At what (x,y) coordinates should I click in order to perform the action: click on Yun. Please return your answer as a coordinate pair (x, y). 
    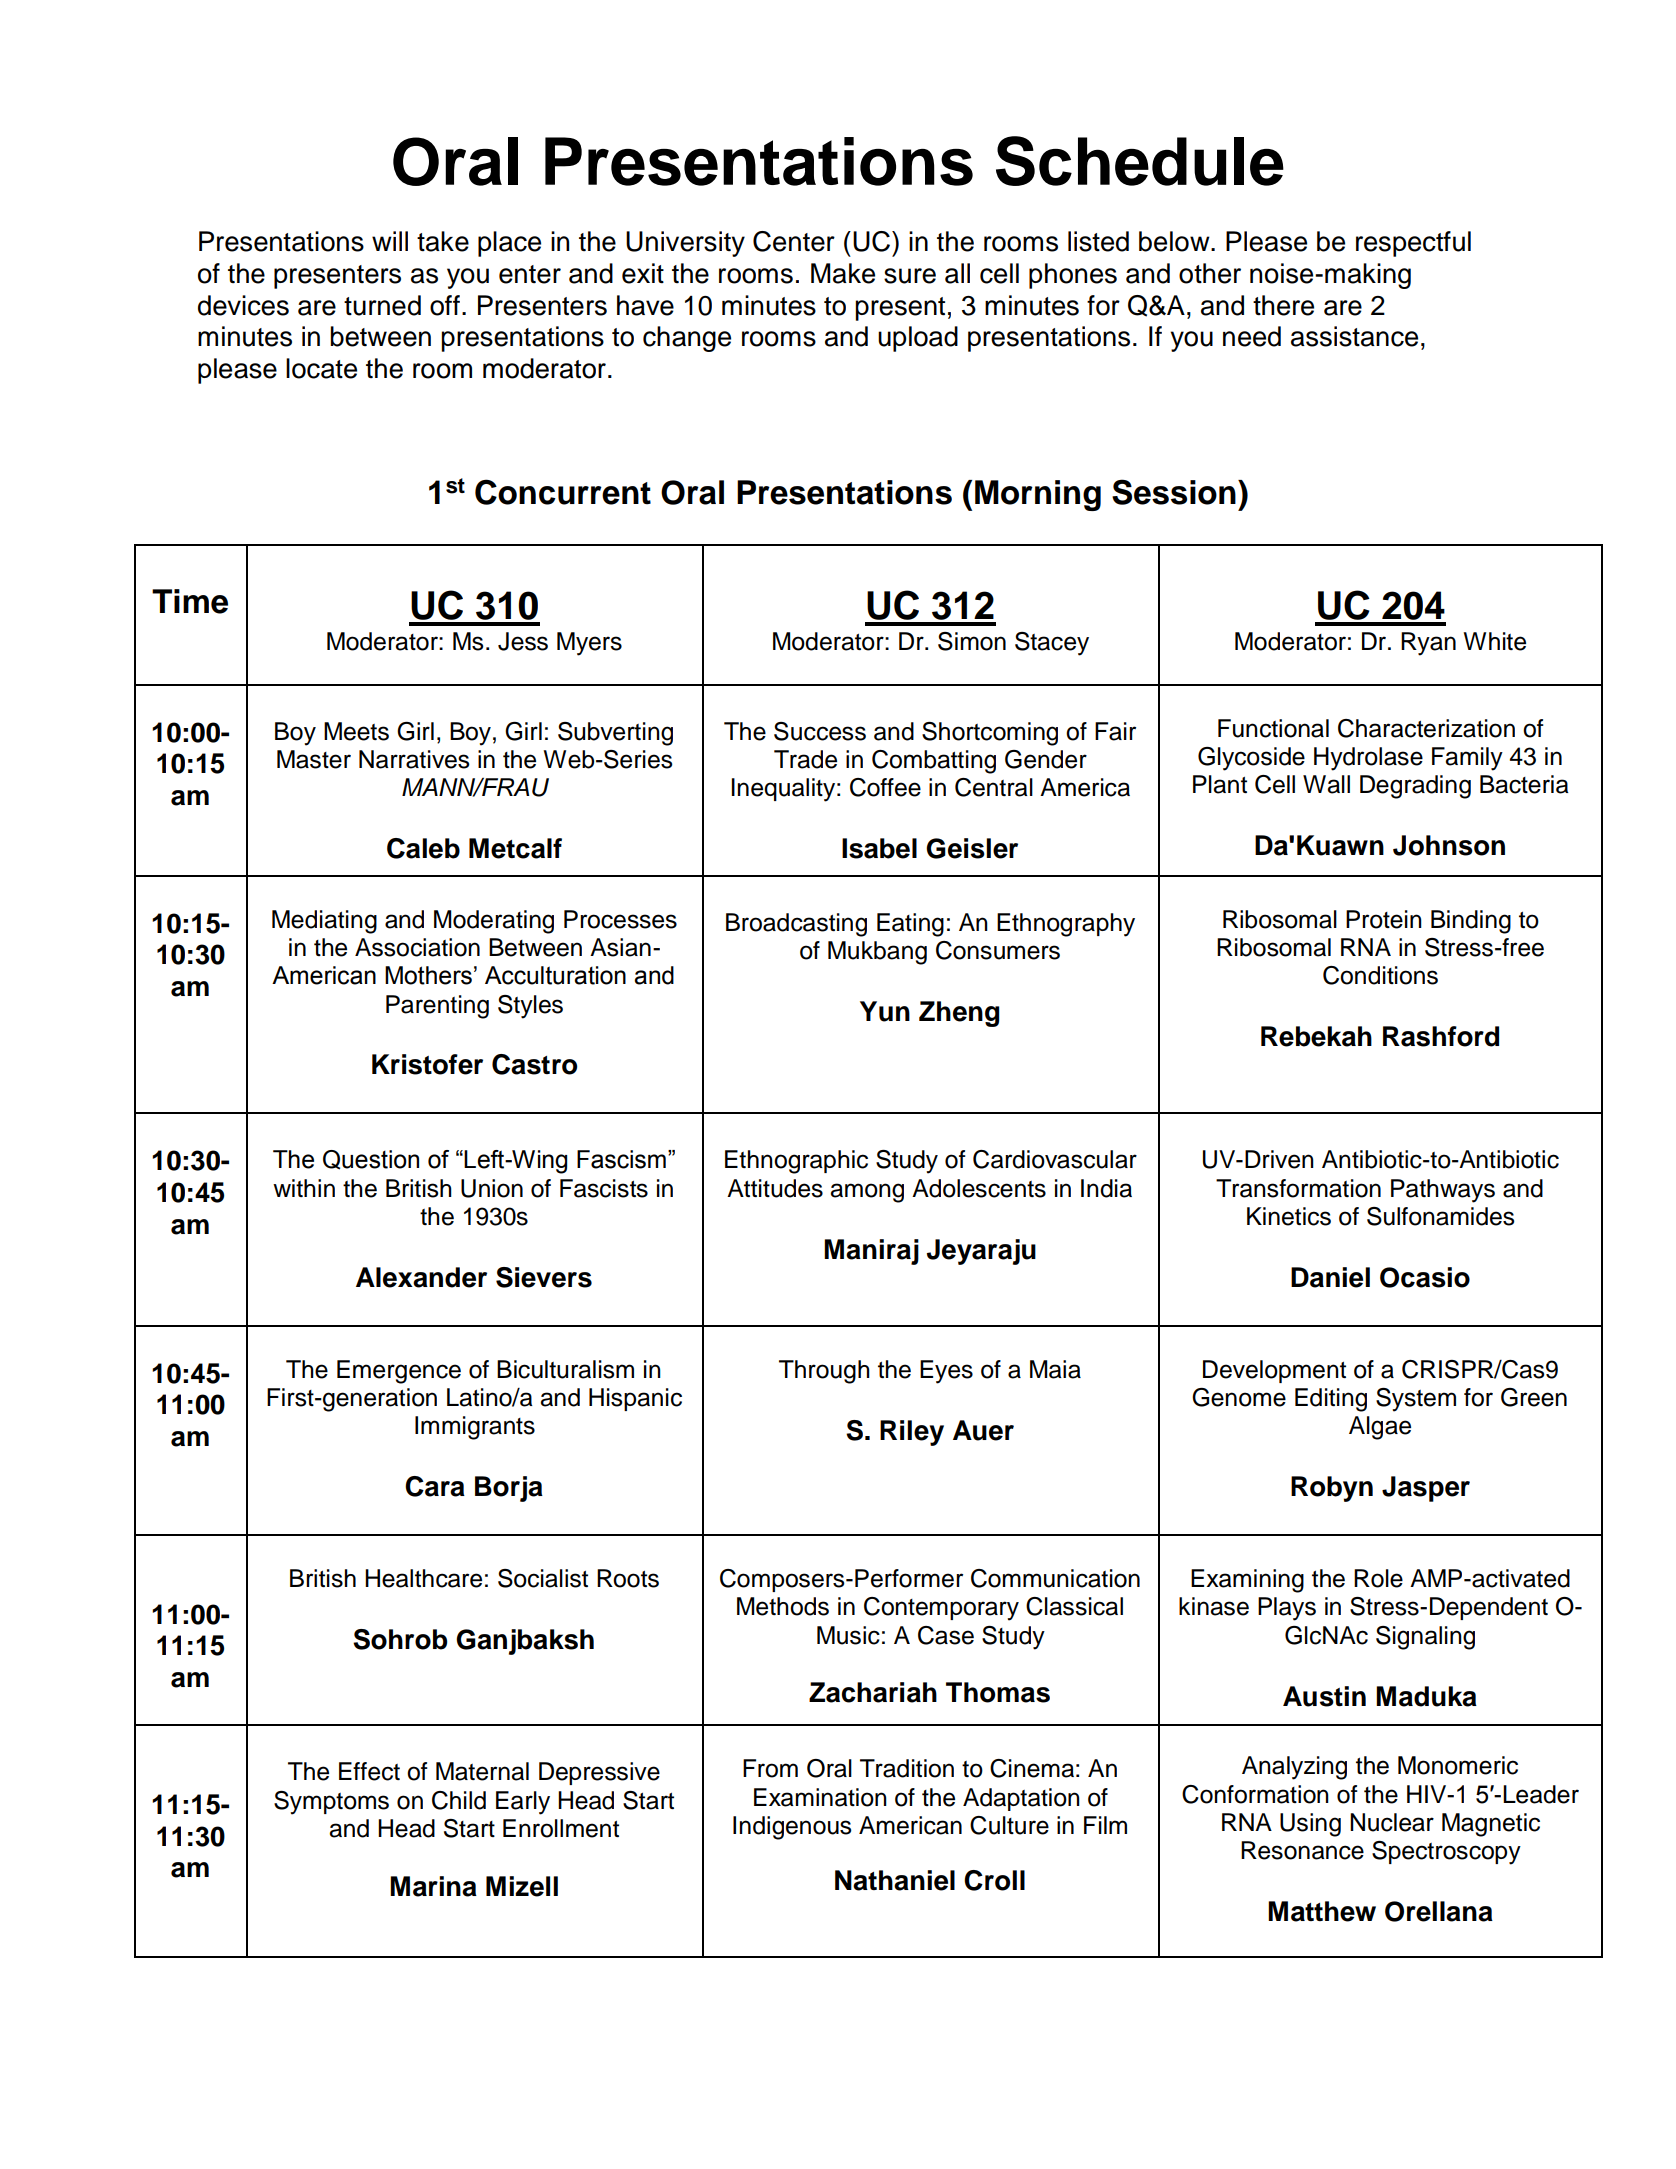
    Looking at the image, I should click on (885, 1011).
